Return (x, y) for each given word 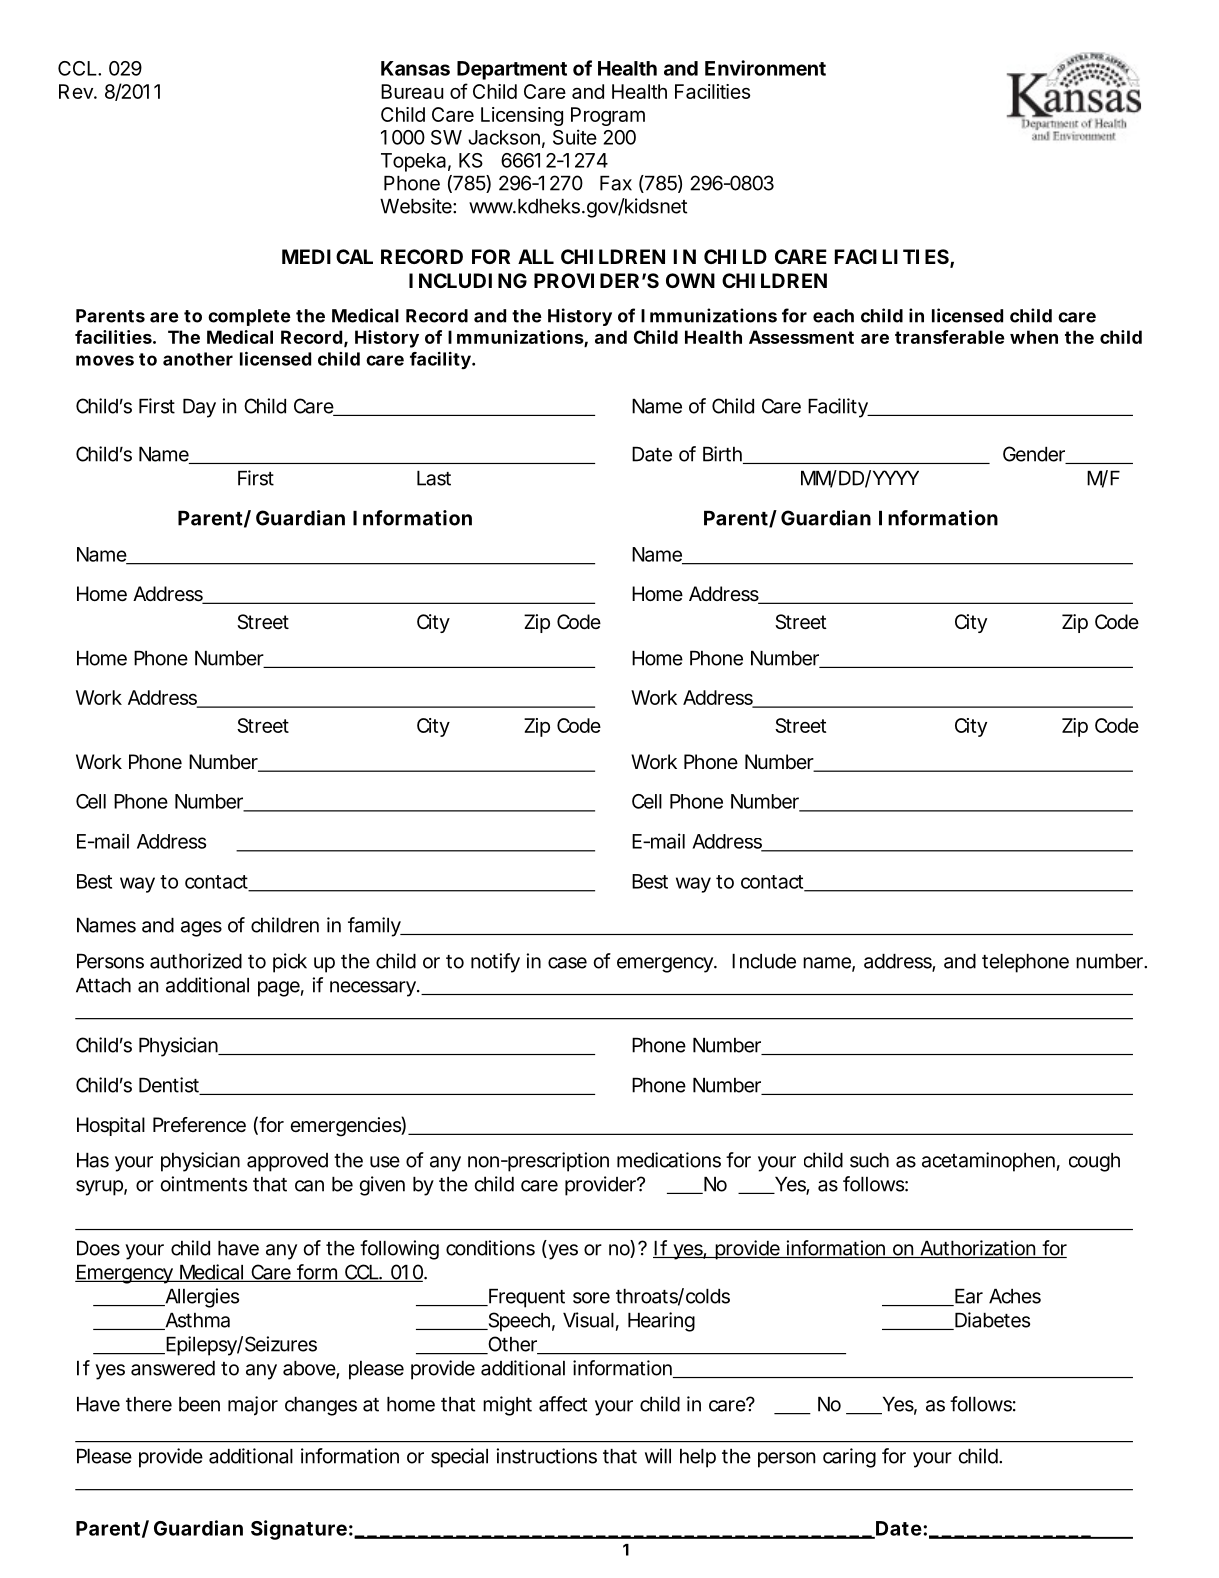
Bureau (412, 91)
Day (199, 408)
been (199, 1404)
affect (563, 1404)
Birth (723, 455)
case (567, 963)
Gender (1036, 455)
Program (608, 116)
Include (764, 961)
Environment (765, 68)
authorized (196, 961)
